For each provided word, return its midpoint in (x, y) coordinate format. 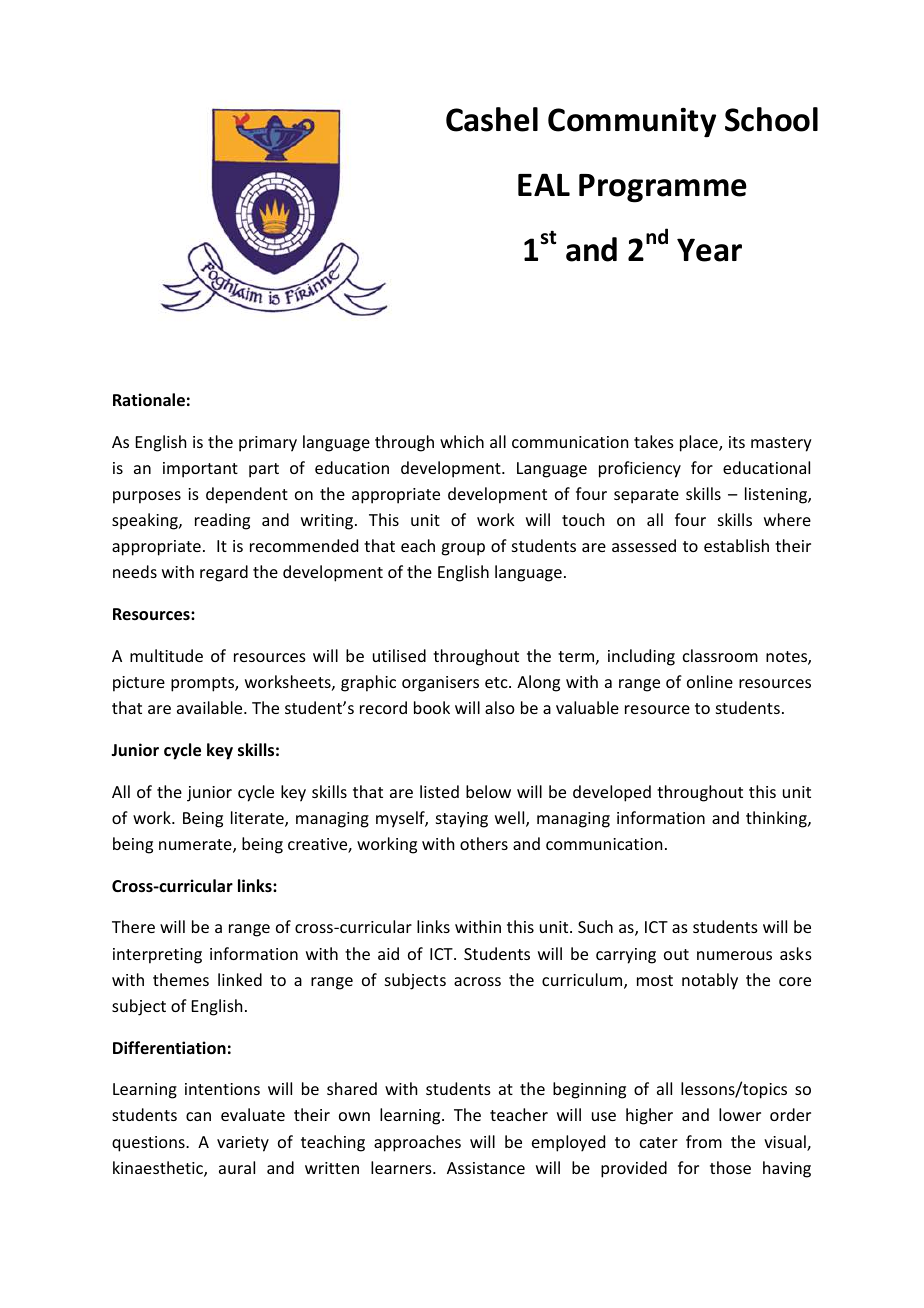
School (771, 119)
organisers (440, 684)
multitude (166, 655)
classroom (720, 655)
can (198, 1116)
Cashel (492, 119)
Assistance (486, 1168)
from (704, 1141)
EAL (544, 184)
